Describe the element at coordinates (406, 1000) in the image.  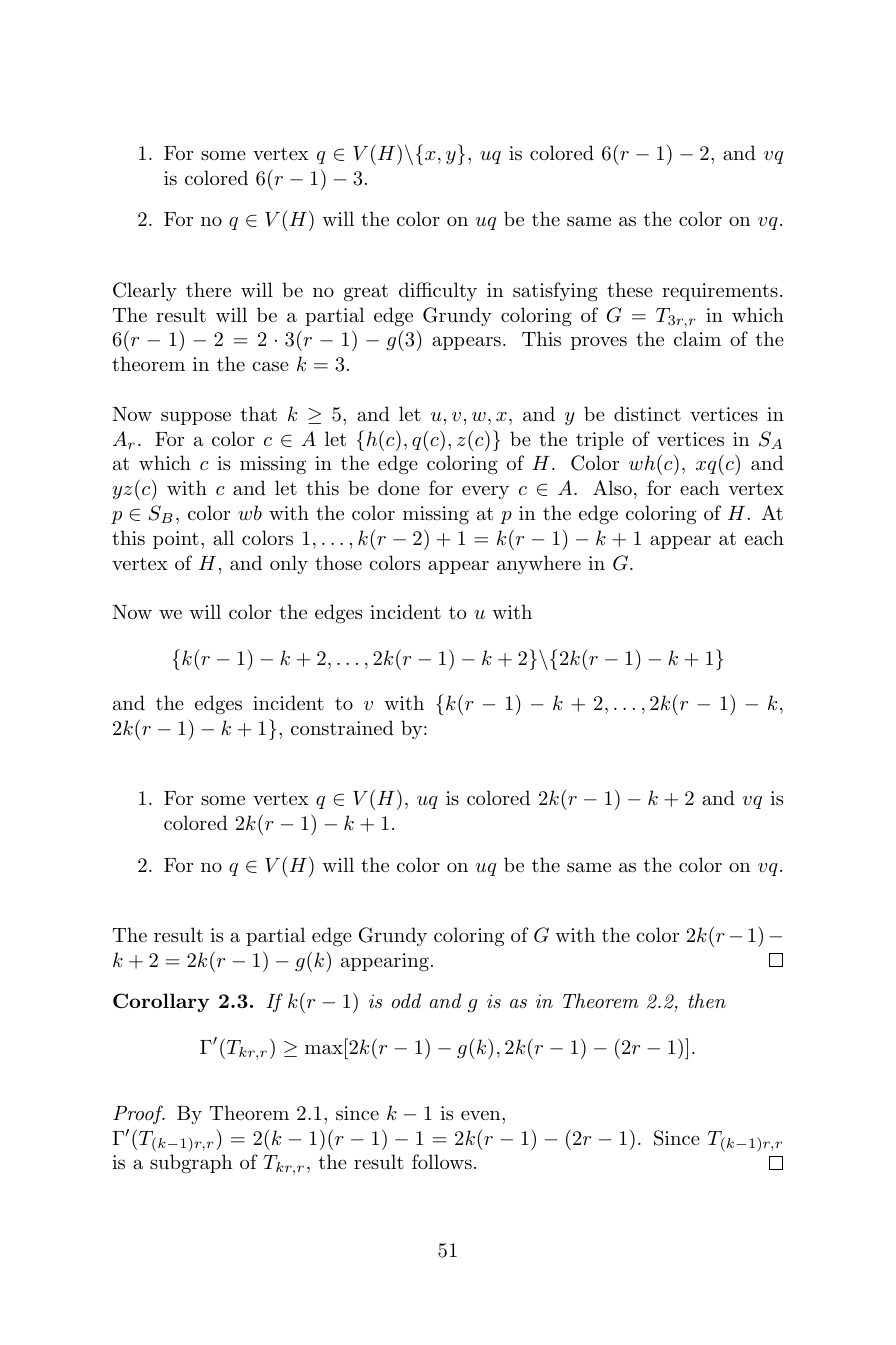
I see `odd` at that location.
